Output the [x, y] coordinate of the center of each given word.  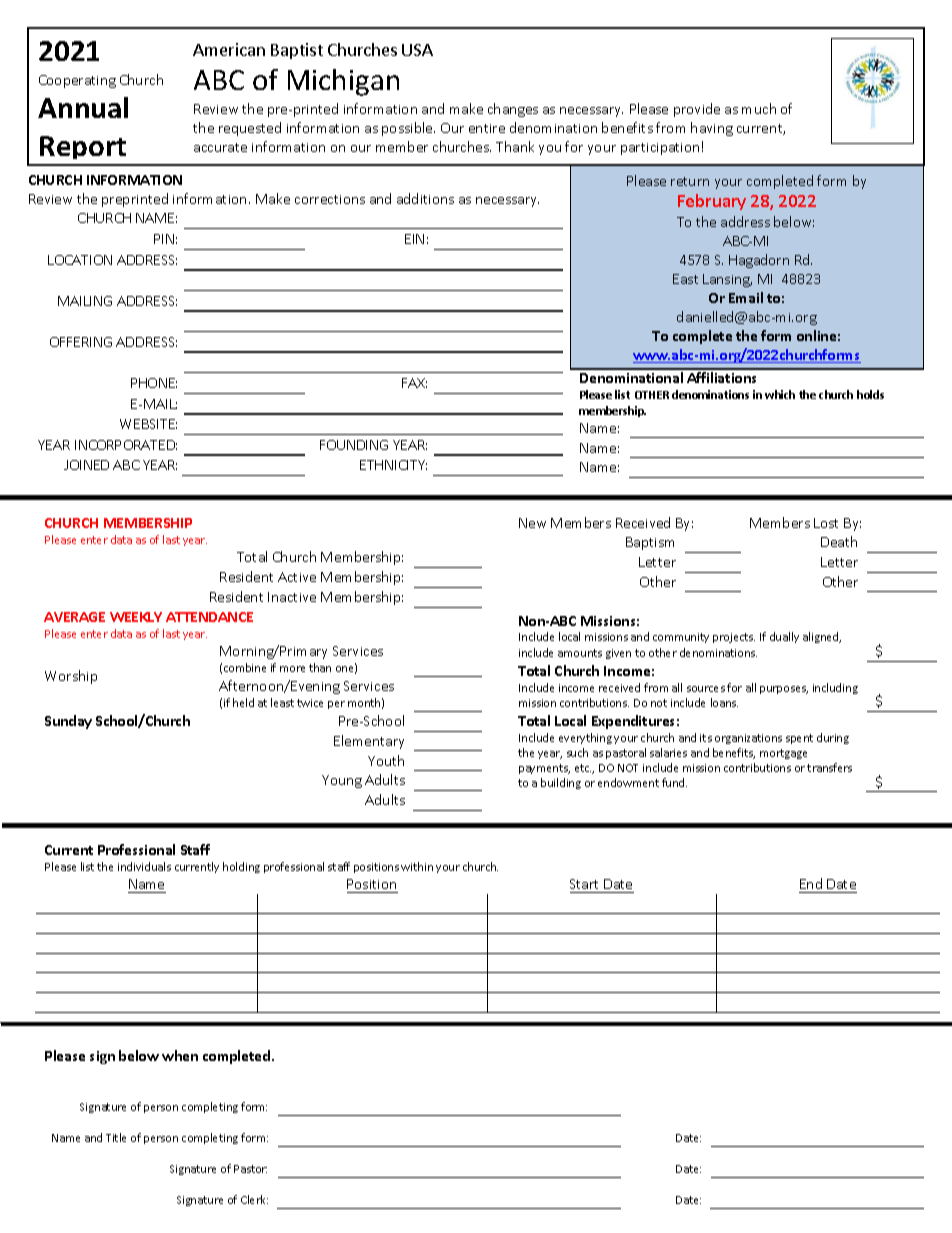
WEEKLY [136, 617]
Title [116, 1137]
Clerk [254, 1199]
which [780, 394]
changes [513, 110]
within [417, 866]
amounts [580, 653]
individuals [144, 866]
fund [674, 782]
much [759, 108]
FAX [414, 383]
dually [784, 637]
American [229, 49]
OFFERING [81, 342]
